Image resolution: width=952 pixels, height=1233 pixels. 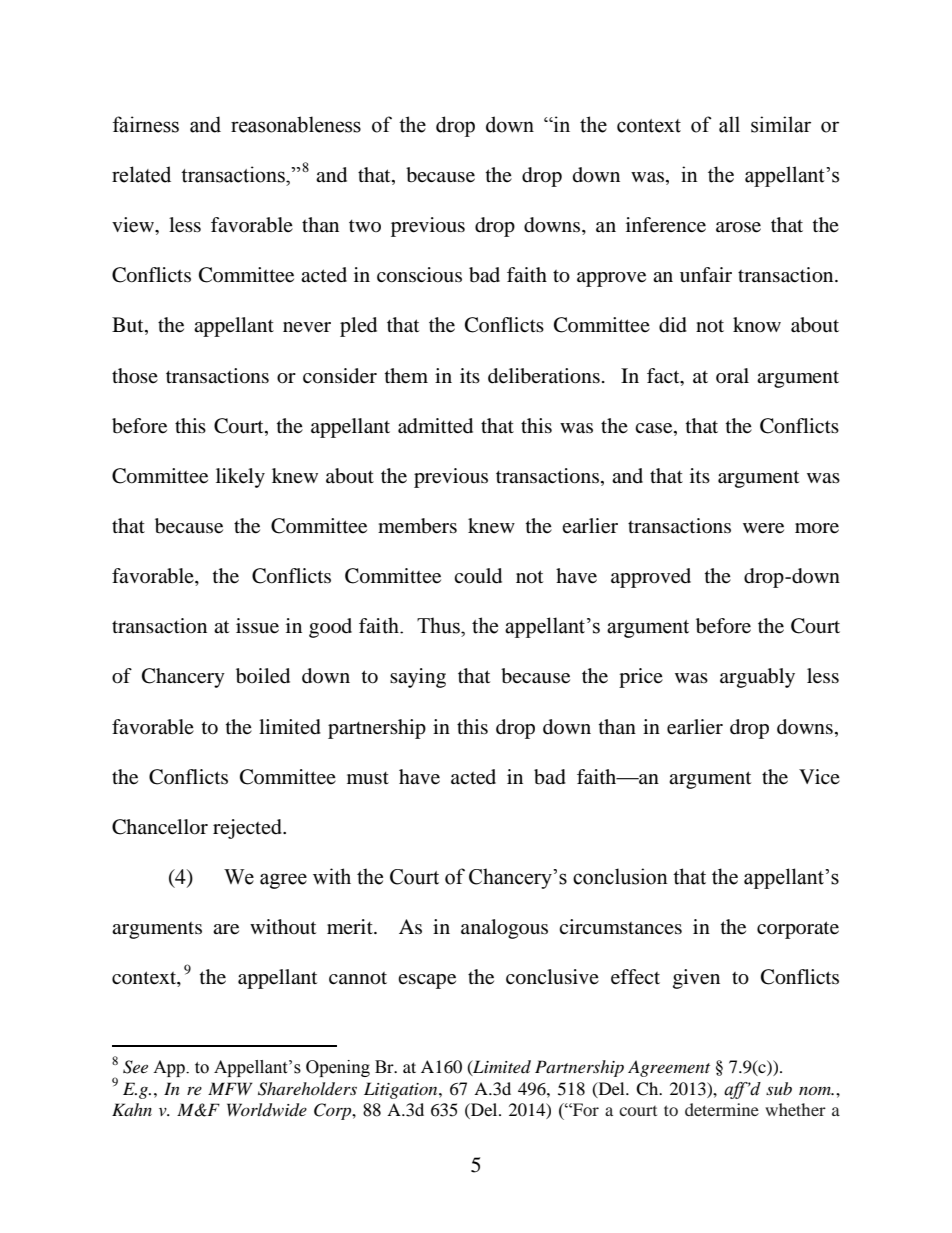 I want to click on issue, so click(x=257, y=626).
